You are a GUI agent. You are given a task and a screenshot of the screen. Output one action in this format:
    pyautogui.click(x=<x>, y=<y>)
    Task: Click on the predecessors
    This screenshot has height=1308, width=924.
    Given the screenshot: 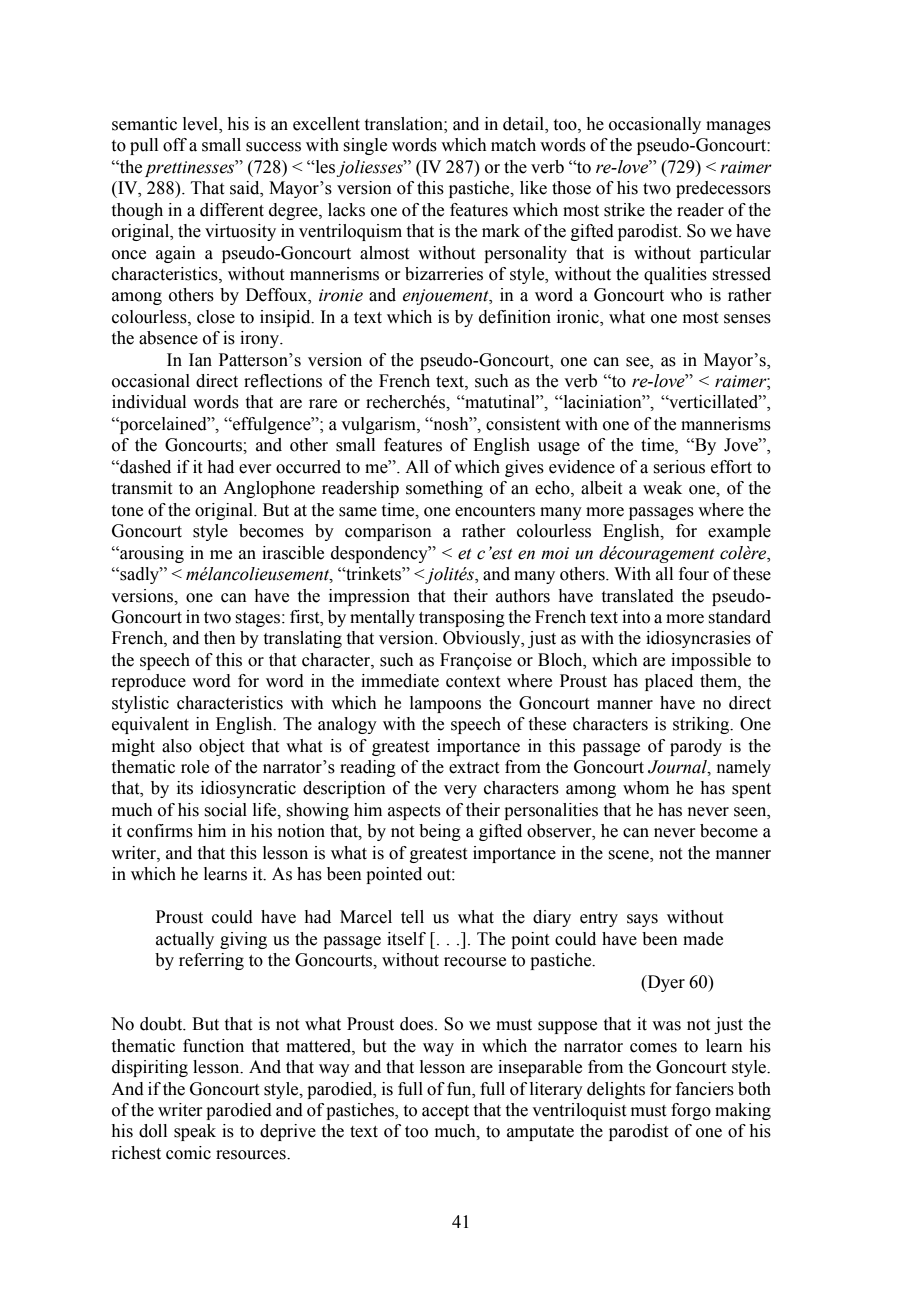 What is the action you would take?
    pyautogui.click(x=723, y=189)
